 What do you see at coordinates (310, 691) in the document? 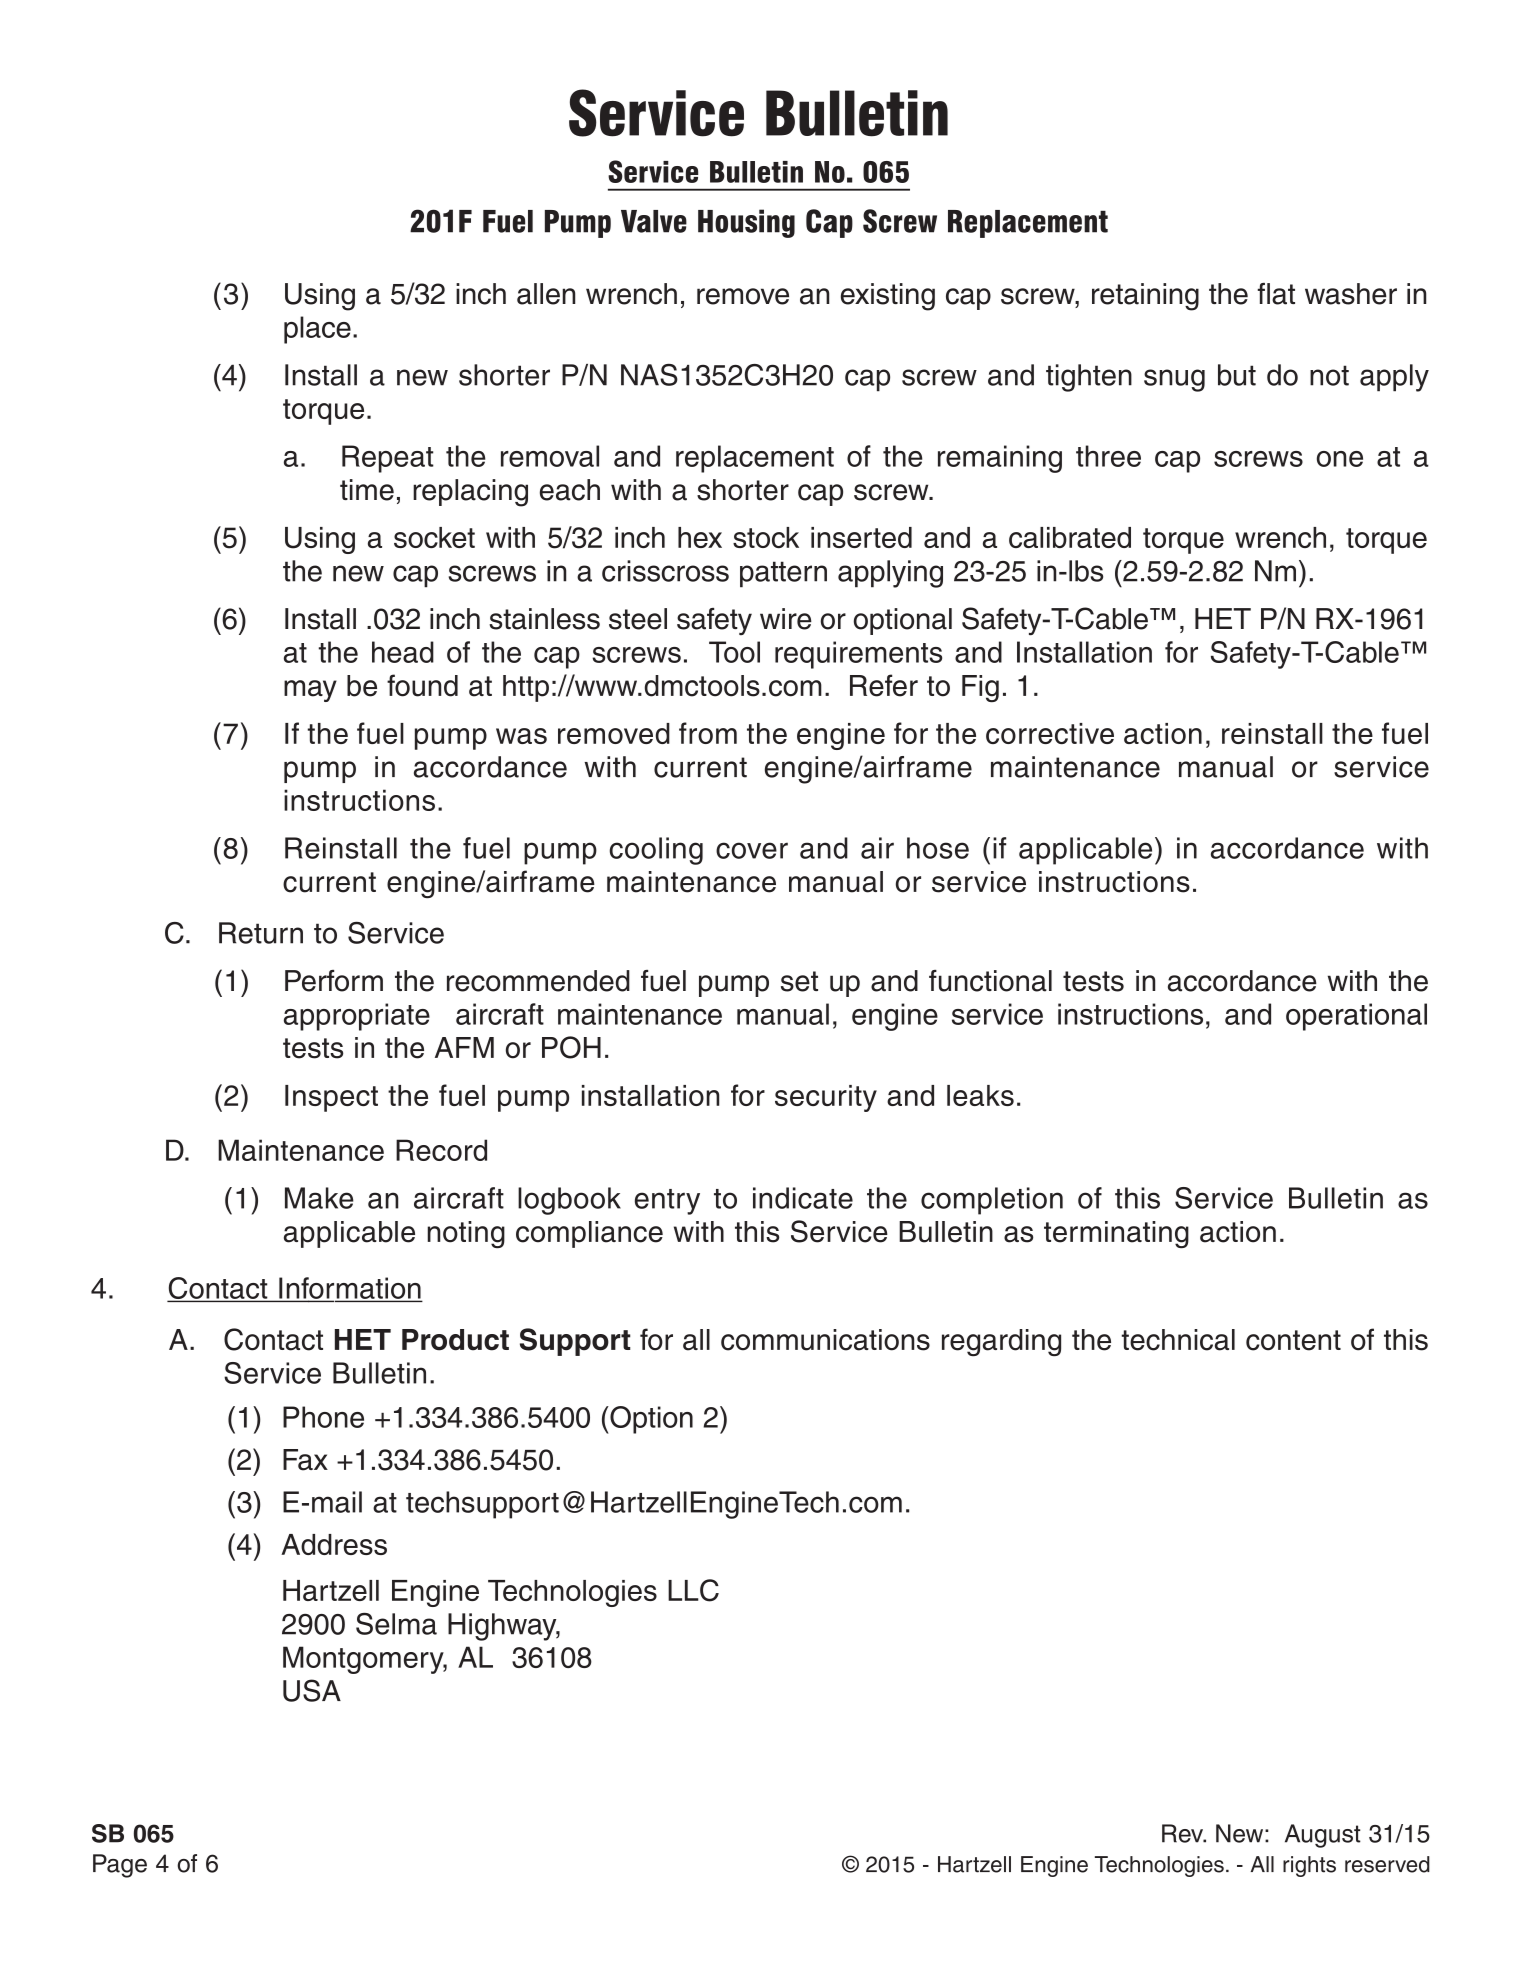
I see `may` at bounding box center [310, 691].
